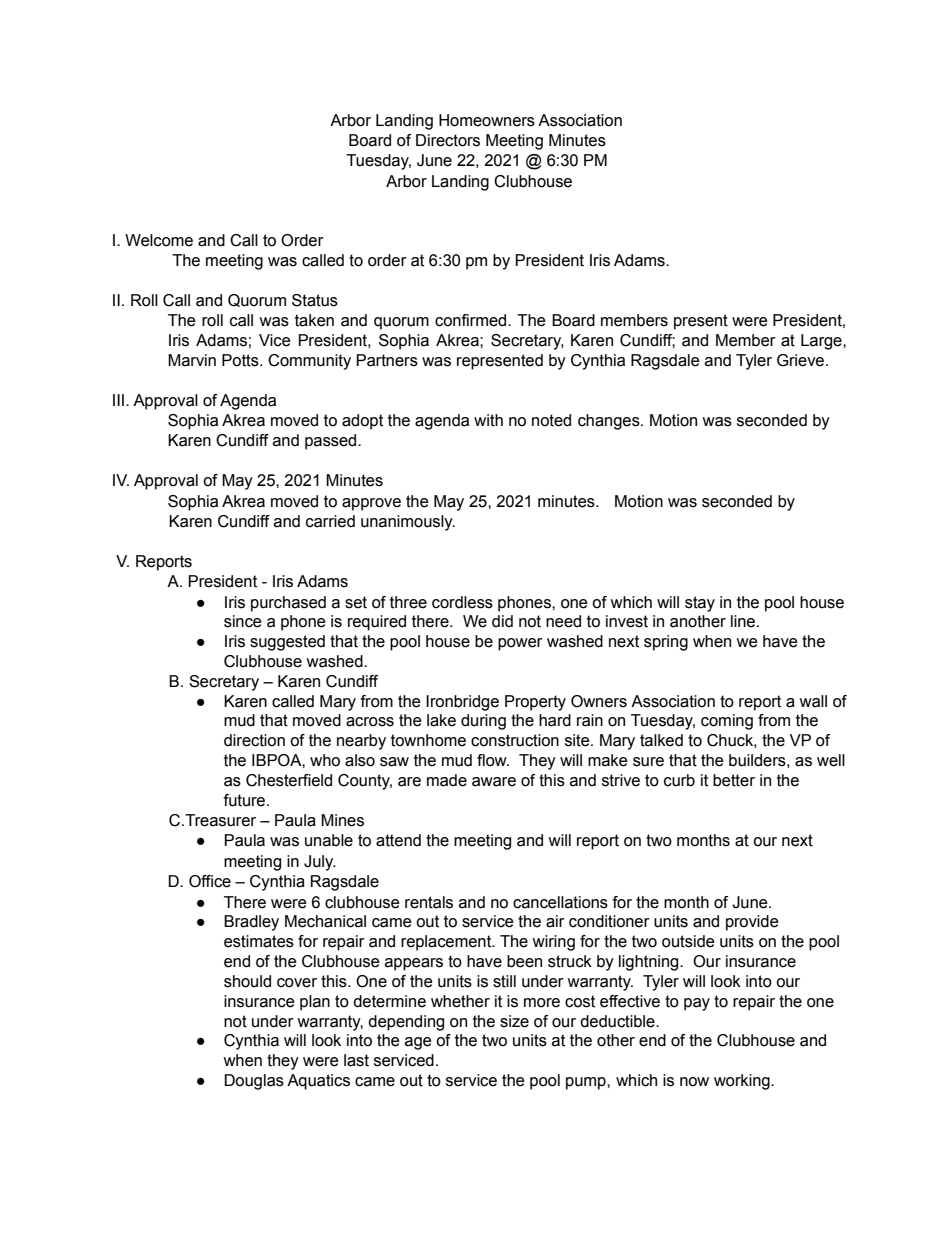 Image resolution: width=952 pixels, height=1233 pixels. Describe the element at coordinates (744, 621) in the document. I see `line` at that location.
